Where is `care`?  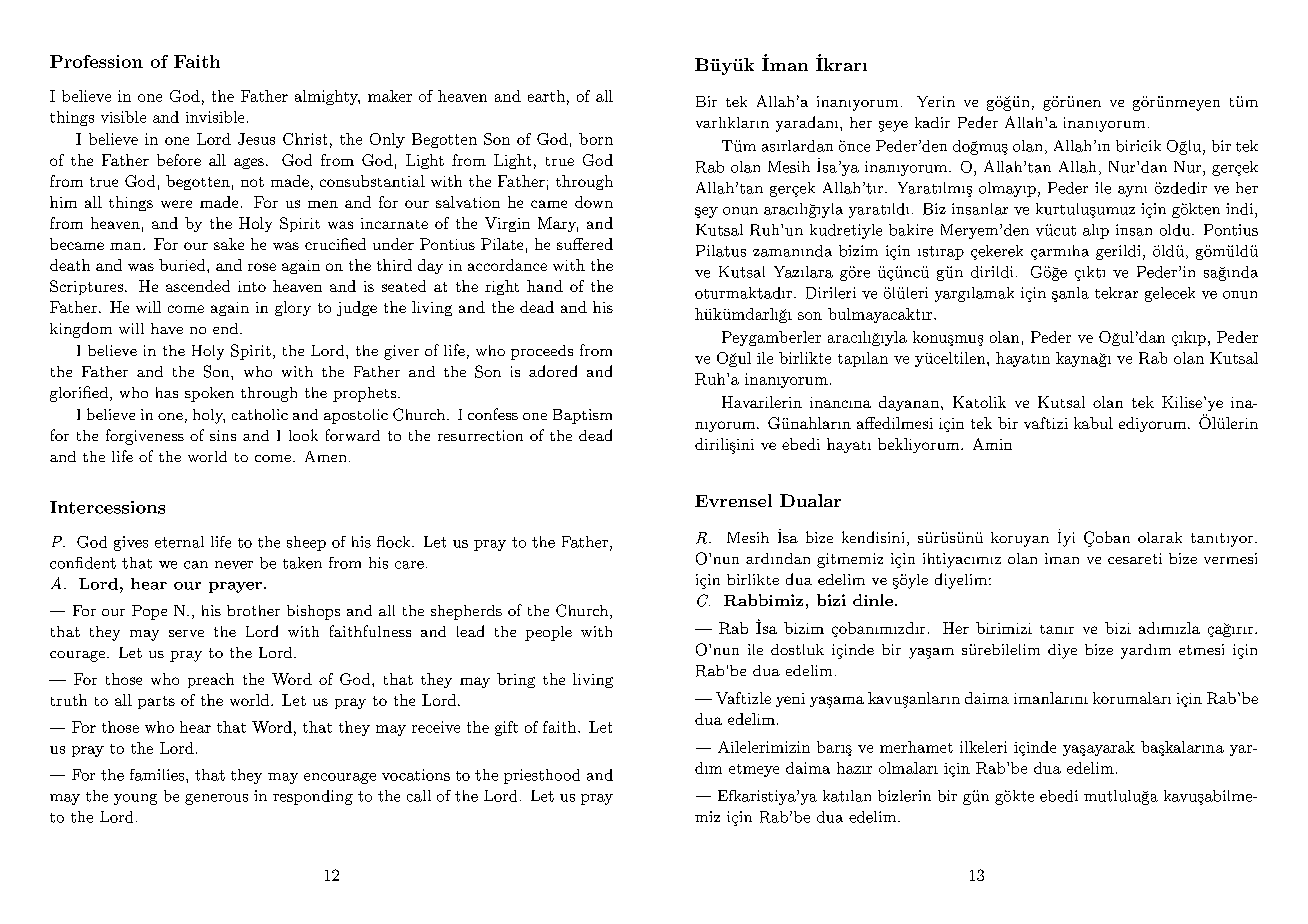 care is located at coordinates (409, 565).
